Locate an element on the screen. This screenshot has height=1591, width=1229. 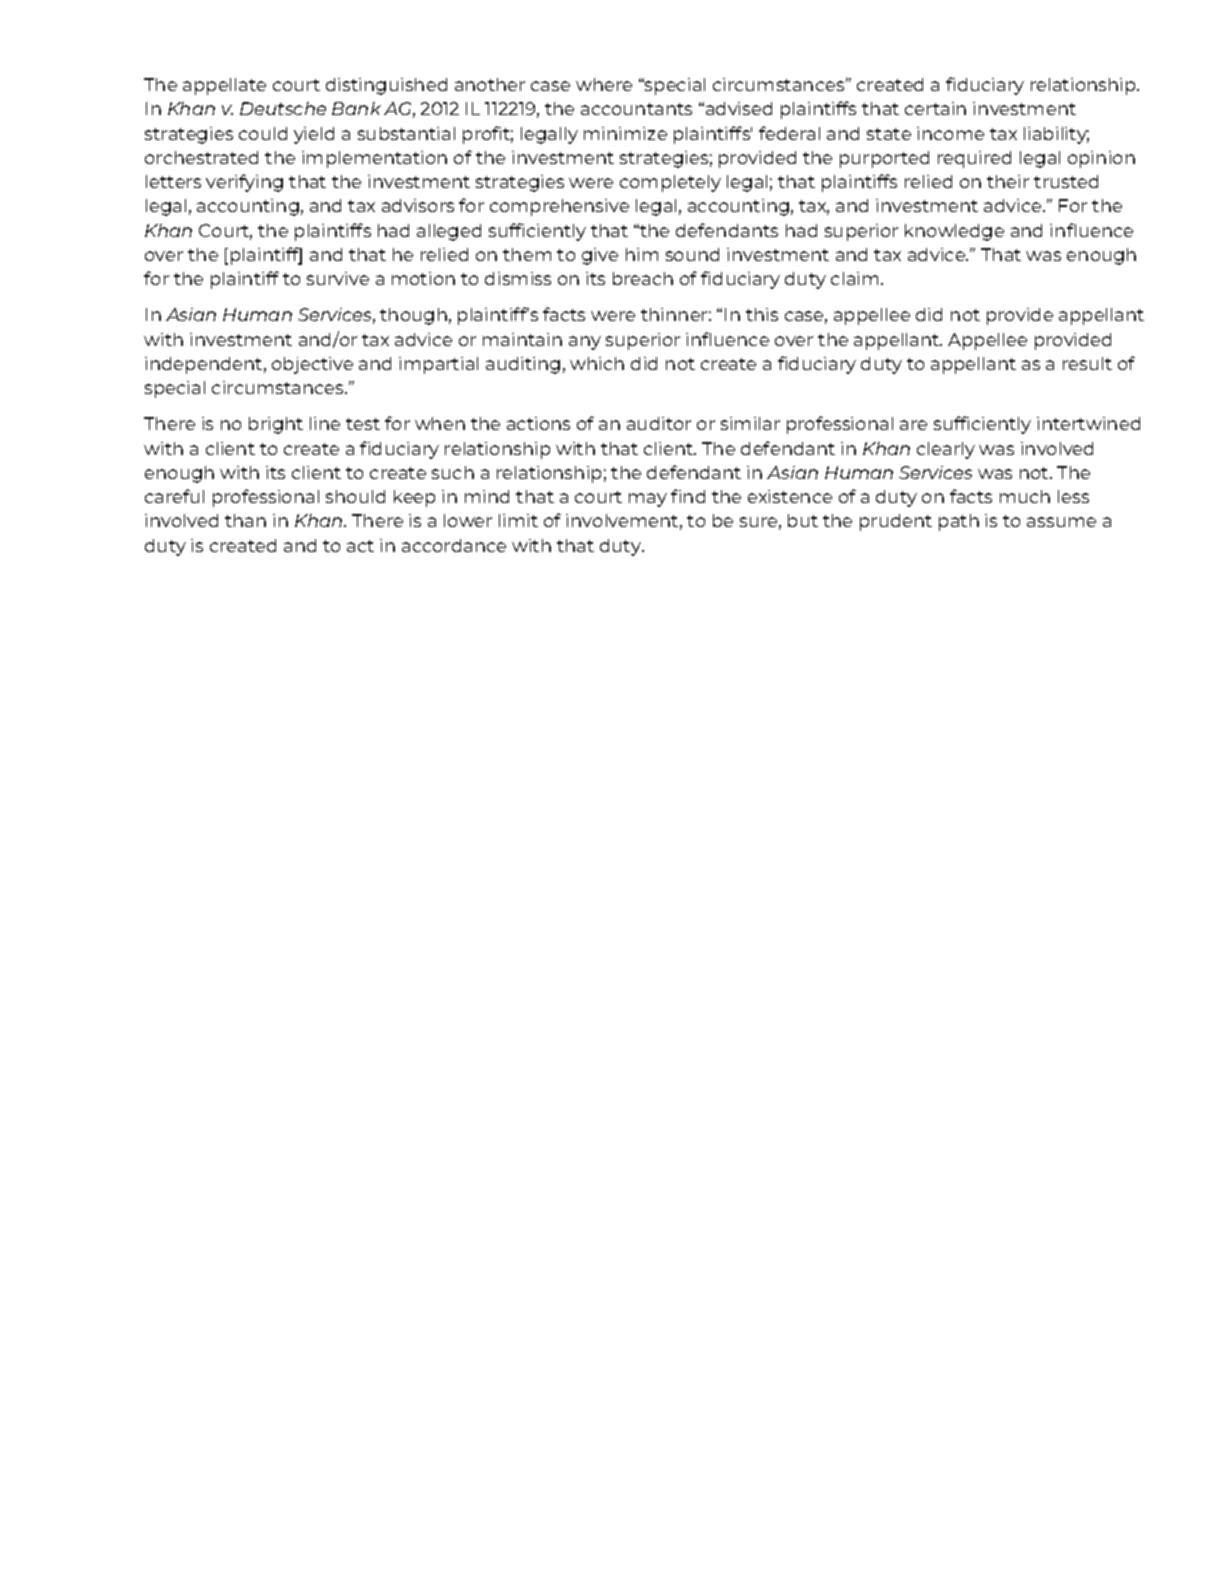
survive is located at coordinates (338, 278).
